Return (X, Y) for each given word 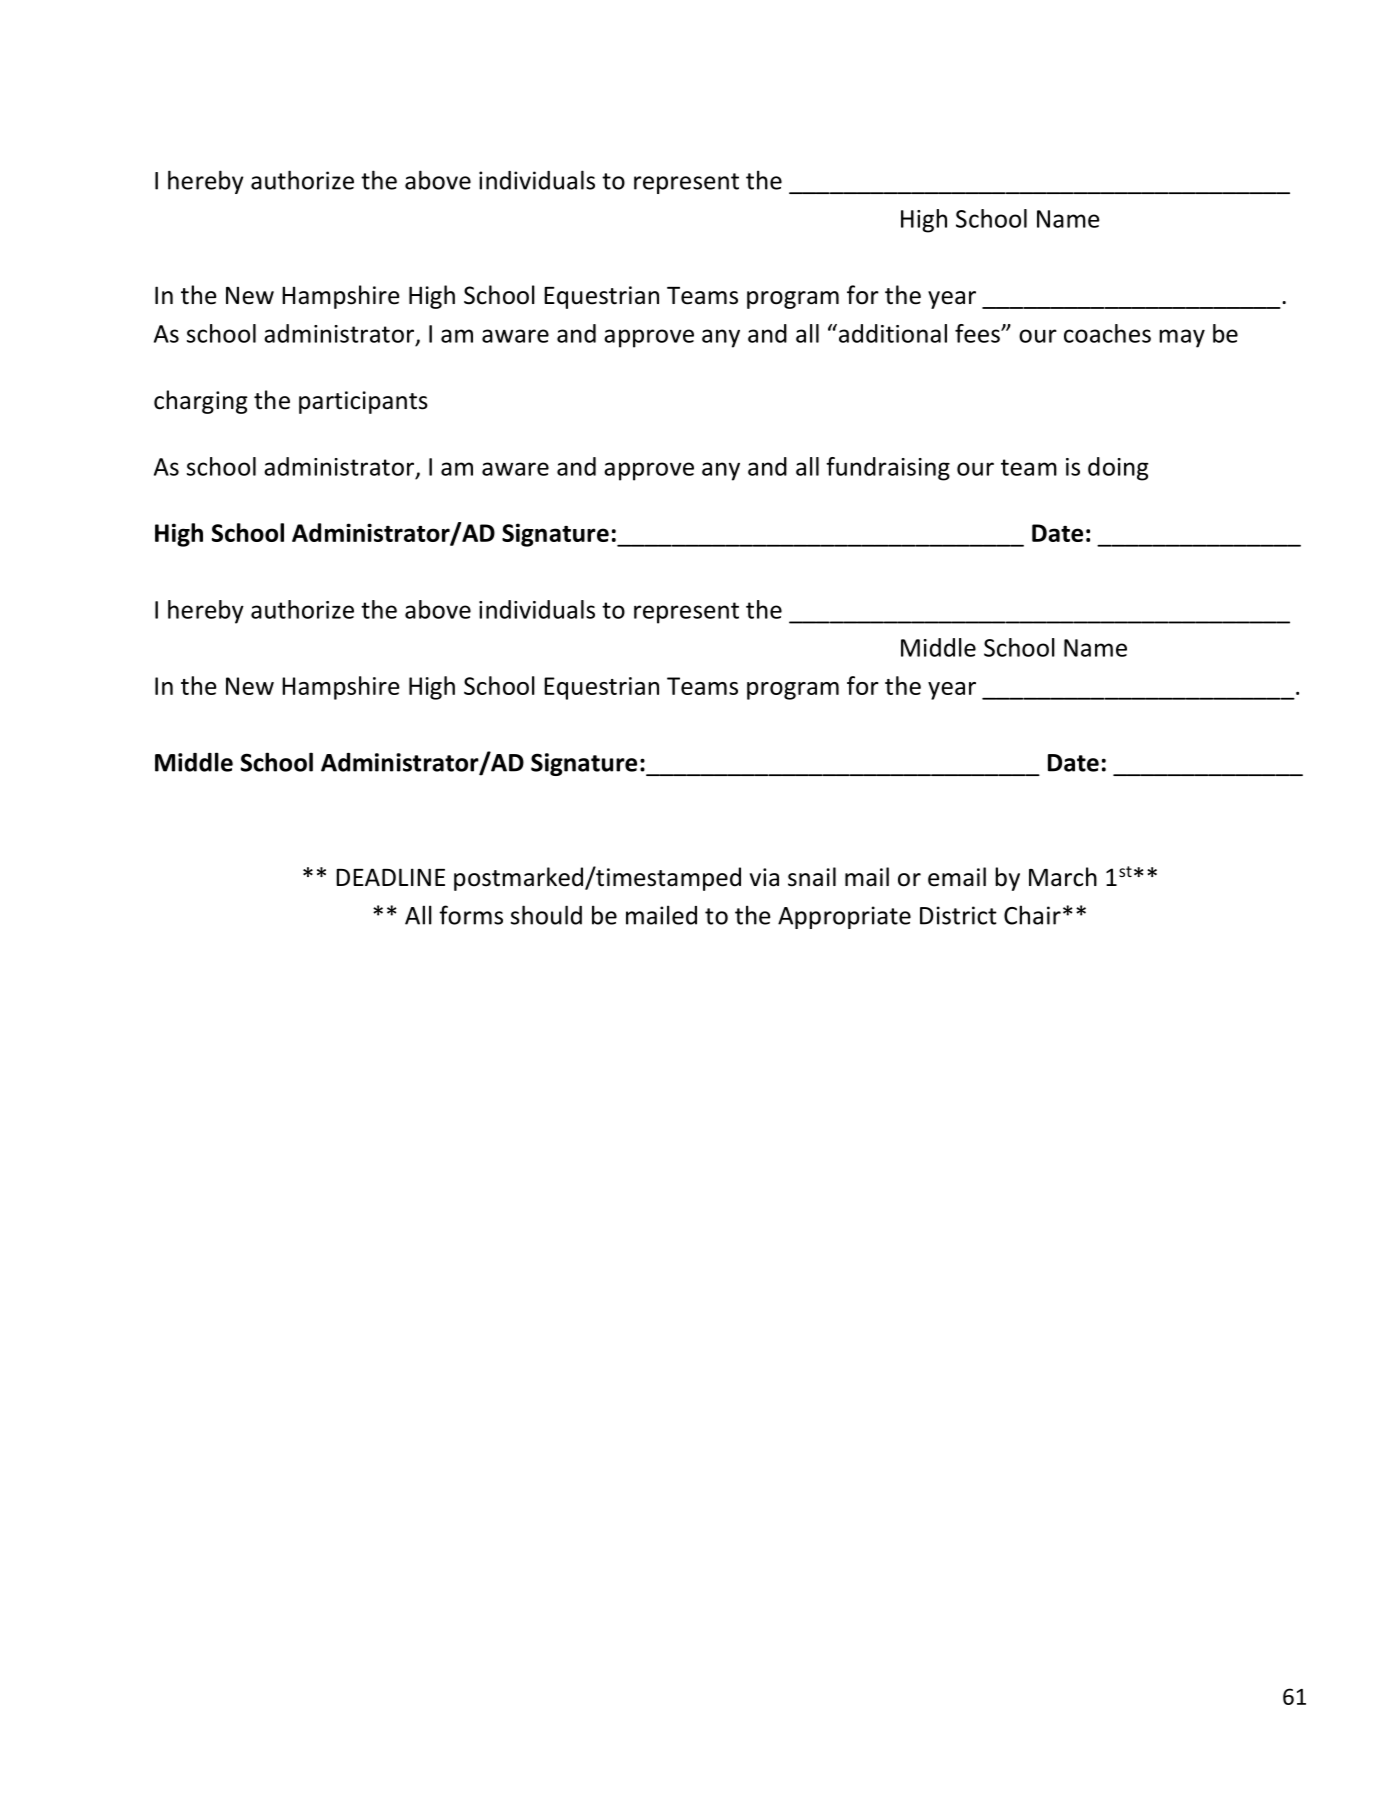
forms (471, 915)
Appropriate (844, 917)
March (1063, 877)
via (764, 877)
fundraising (888, 469)
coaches (1107, 333)
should (546, 915)
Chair (1032, 915)
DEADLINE (390, 877)
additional (891, 333)
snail (812, 877)
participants (363, 402)
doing (1118, 469)
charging (201, 402)
